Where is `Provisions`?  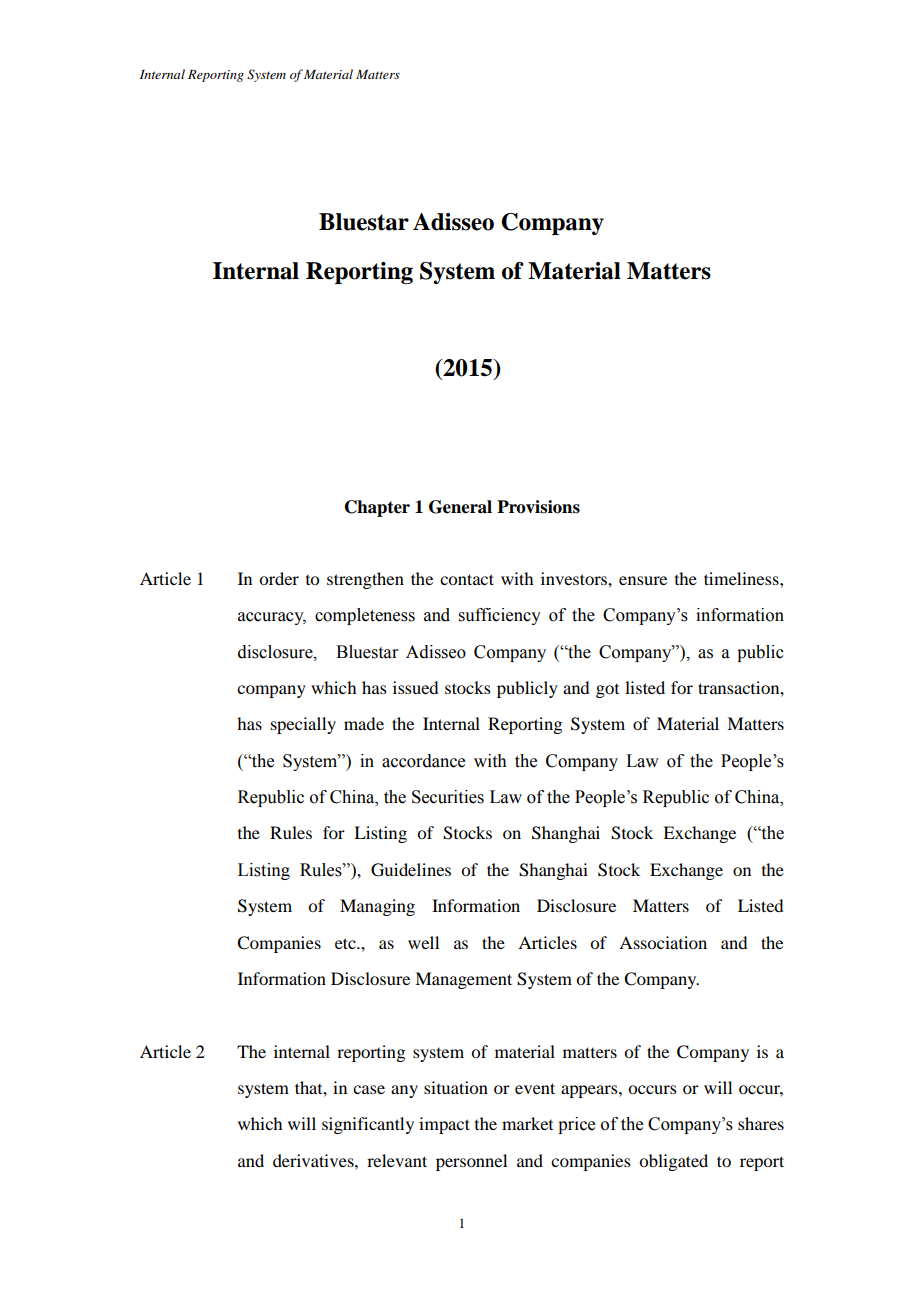 Provisions is located at coordinates (538, 507).
